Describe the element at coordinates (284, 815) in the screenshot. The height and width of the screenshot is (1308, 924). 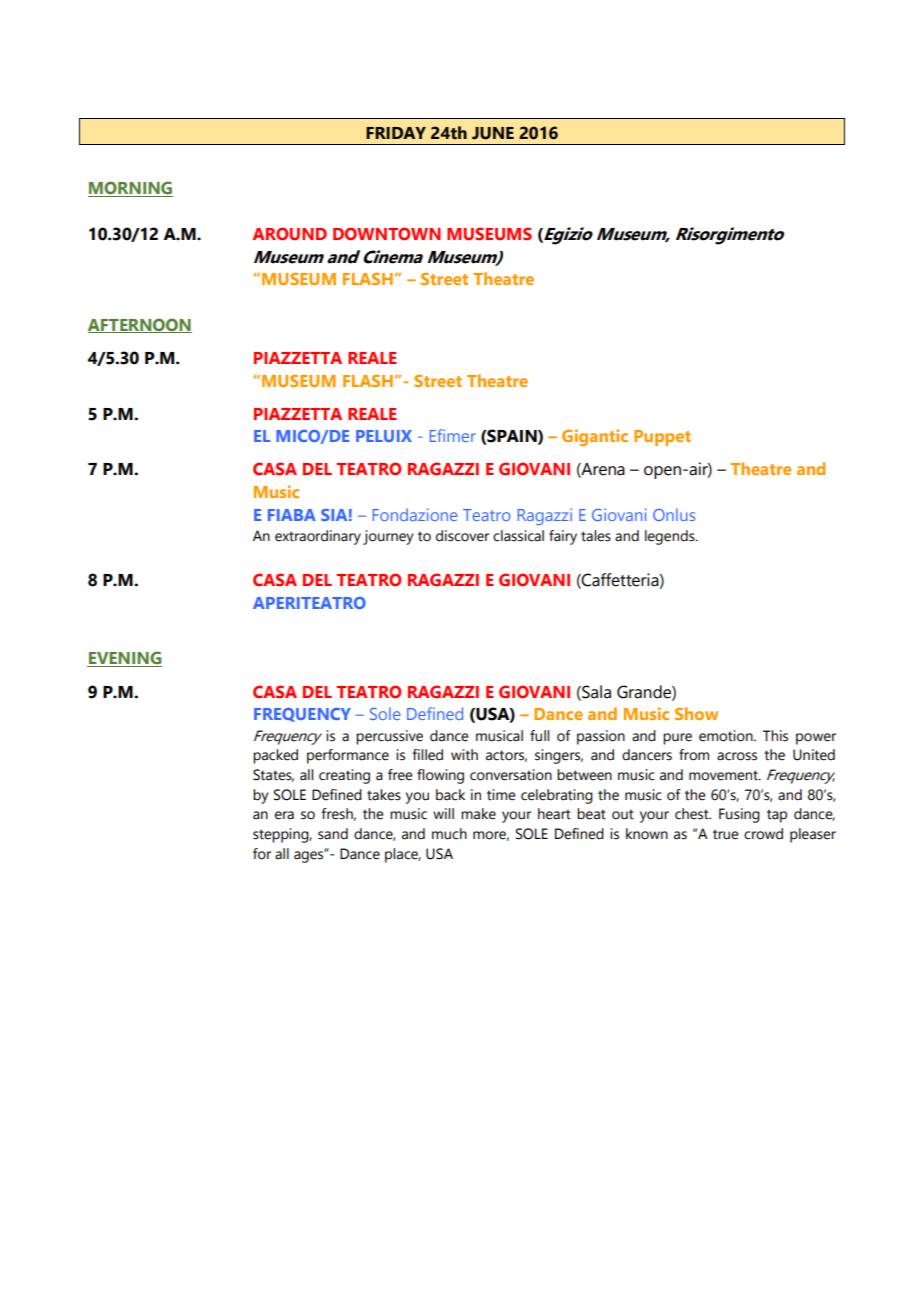
I see `era` at that location.
